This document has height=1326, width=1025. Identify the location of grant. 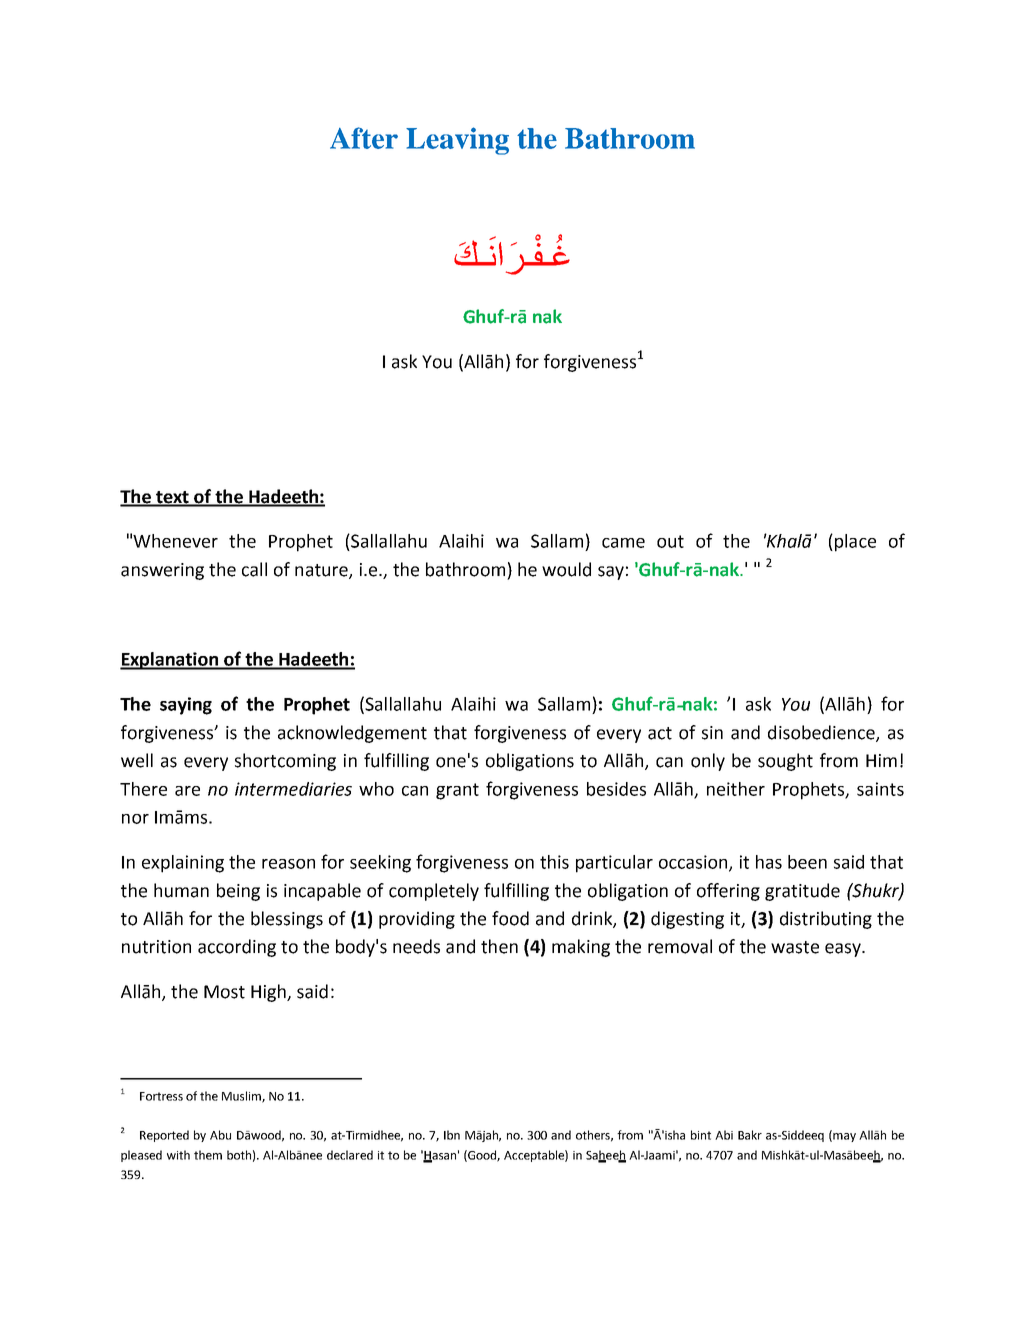
(457, 791).
